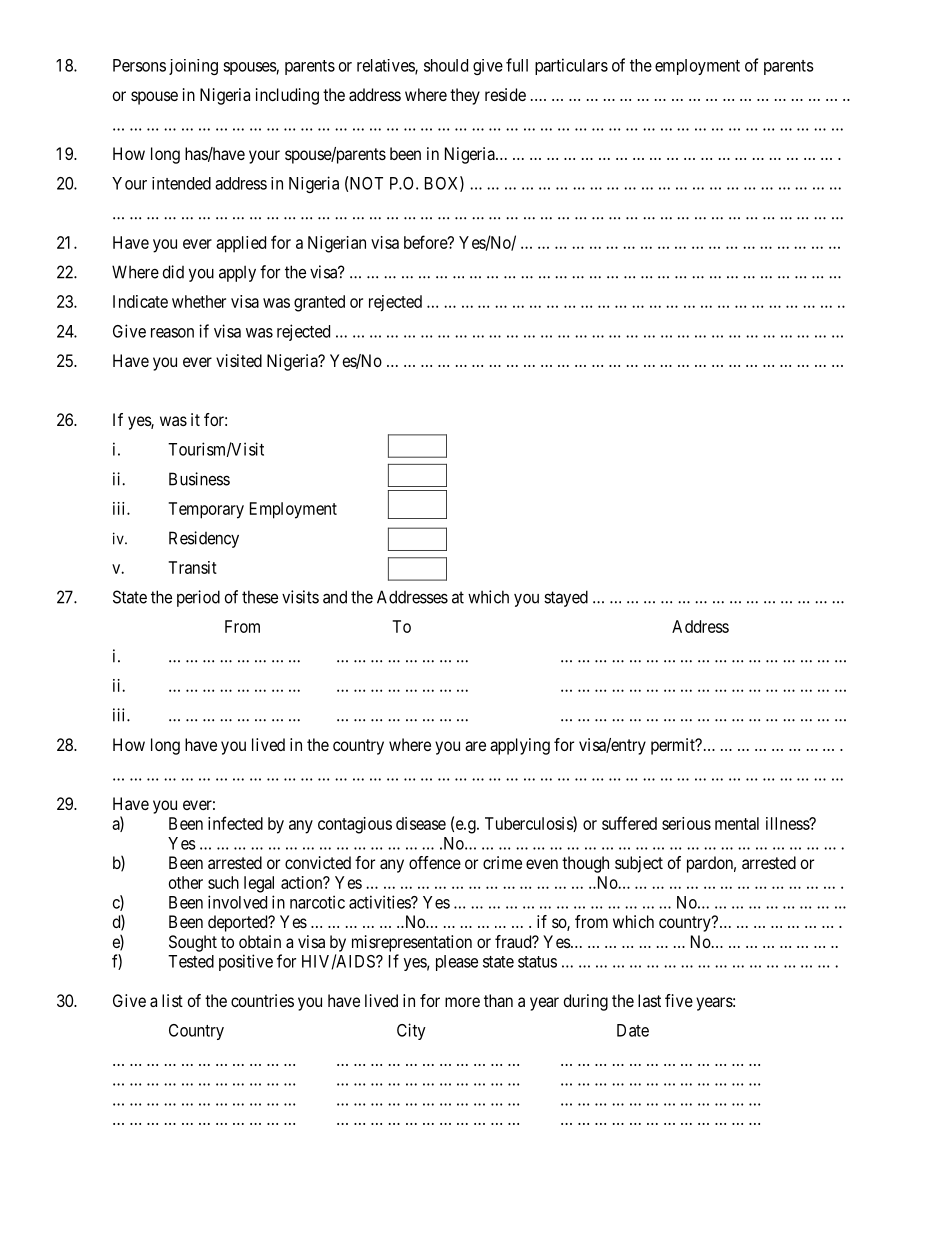 This screenshot has height=1233, width=952. I want to click on disease, so click(421, 823).
